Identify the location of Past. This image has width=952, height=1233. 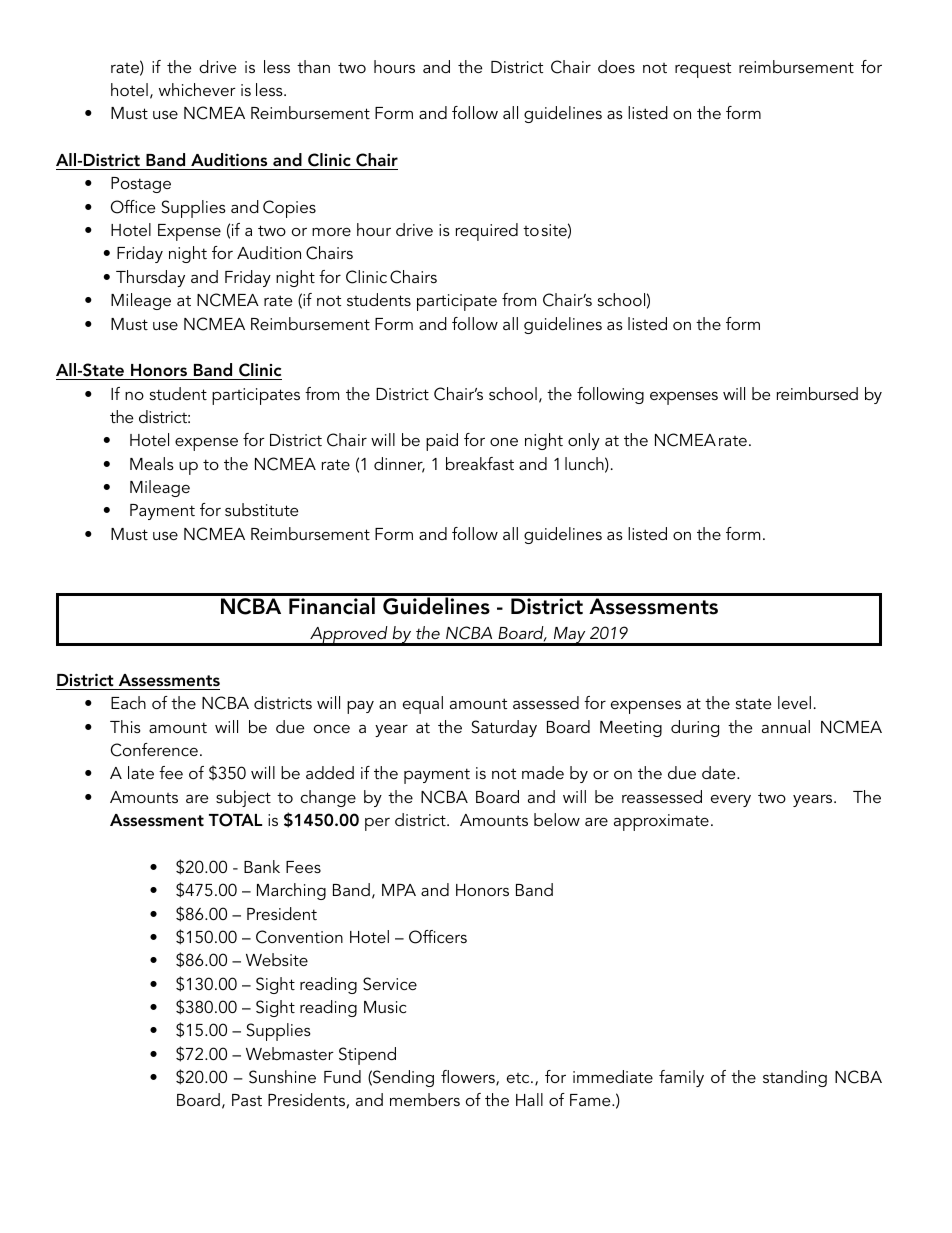
(247, 1100).
